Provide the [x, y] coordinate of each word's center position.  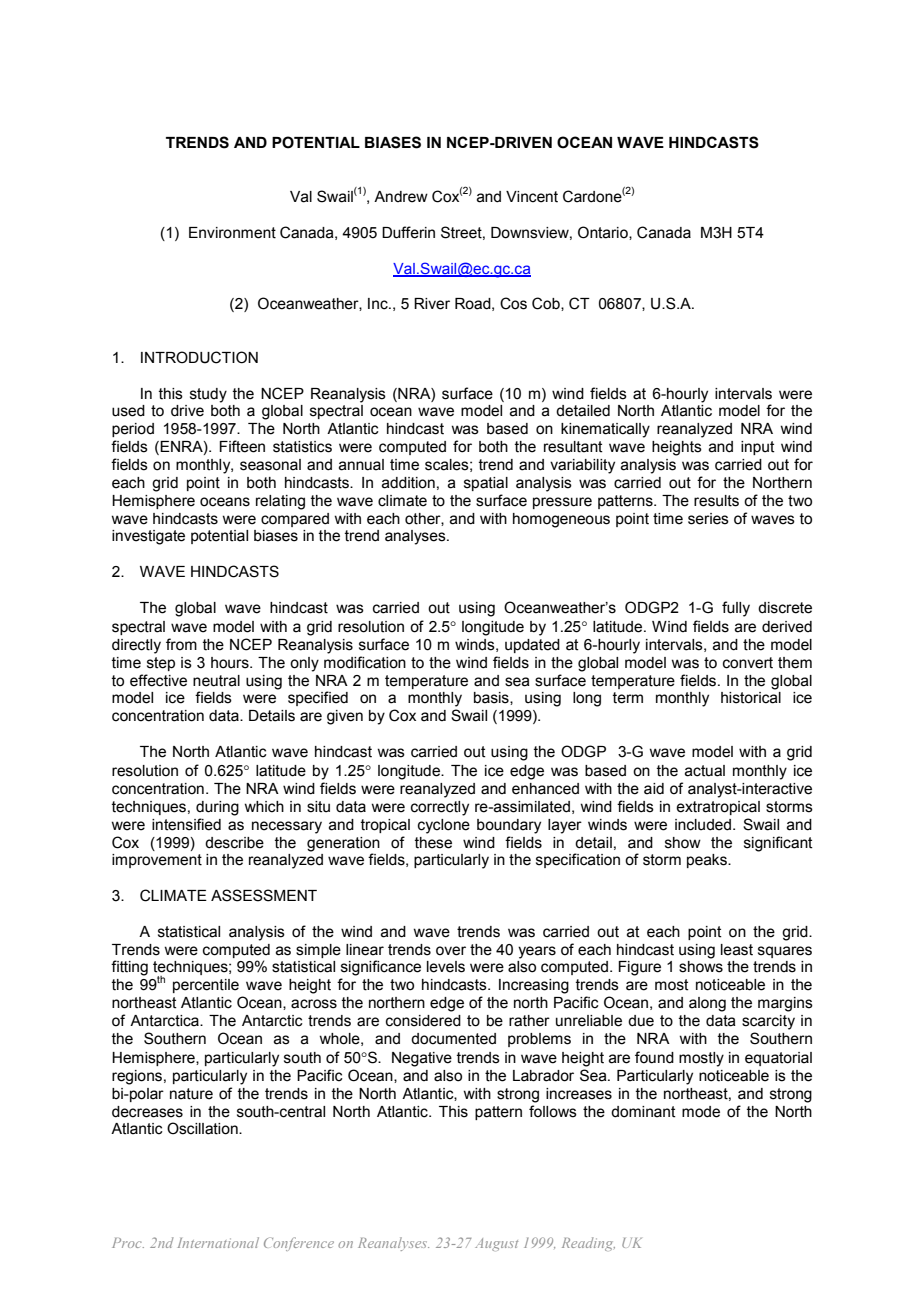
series [708, 519]
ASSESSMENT [264, 895]
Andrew [401, 197]
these [433, 843]
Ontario [604, 233]
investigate [148, 537]
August [496, 1244]
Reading [588, 1244]
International [218, 1242]
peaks [708, 861]
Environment [232, 233]
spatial [486, 484]
